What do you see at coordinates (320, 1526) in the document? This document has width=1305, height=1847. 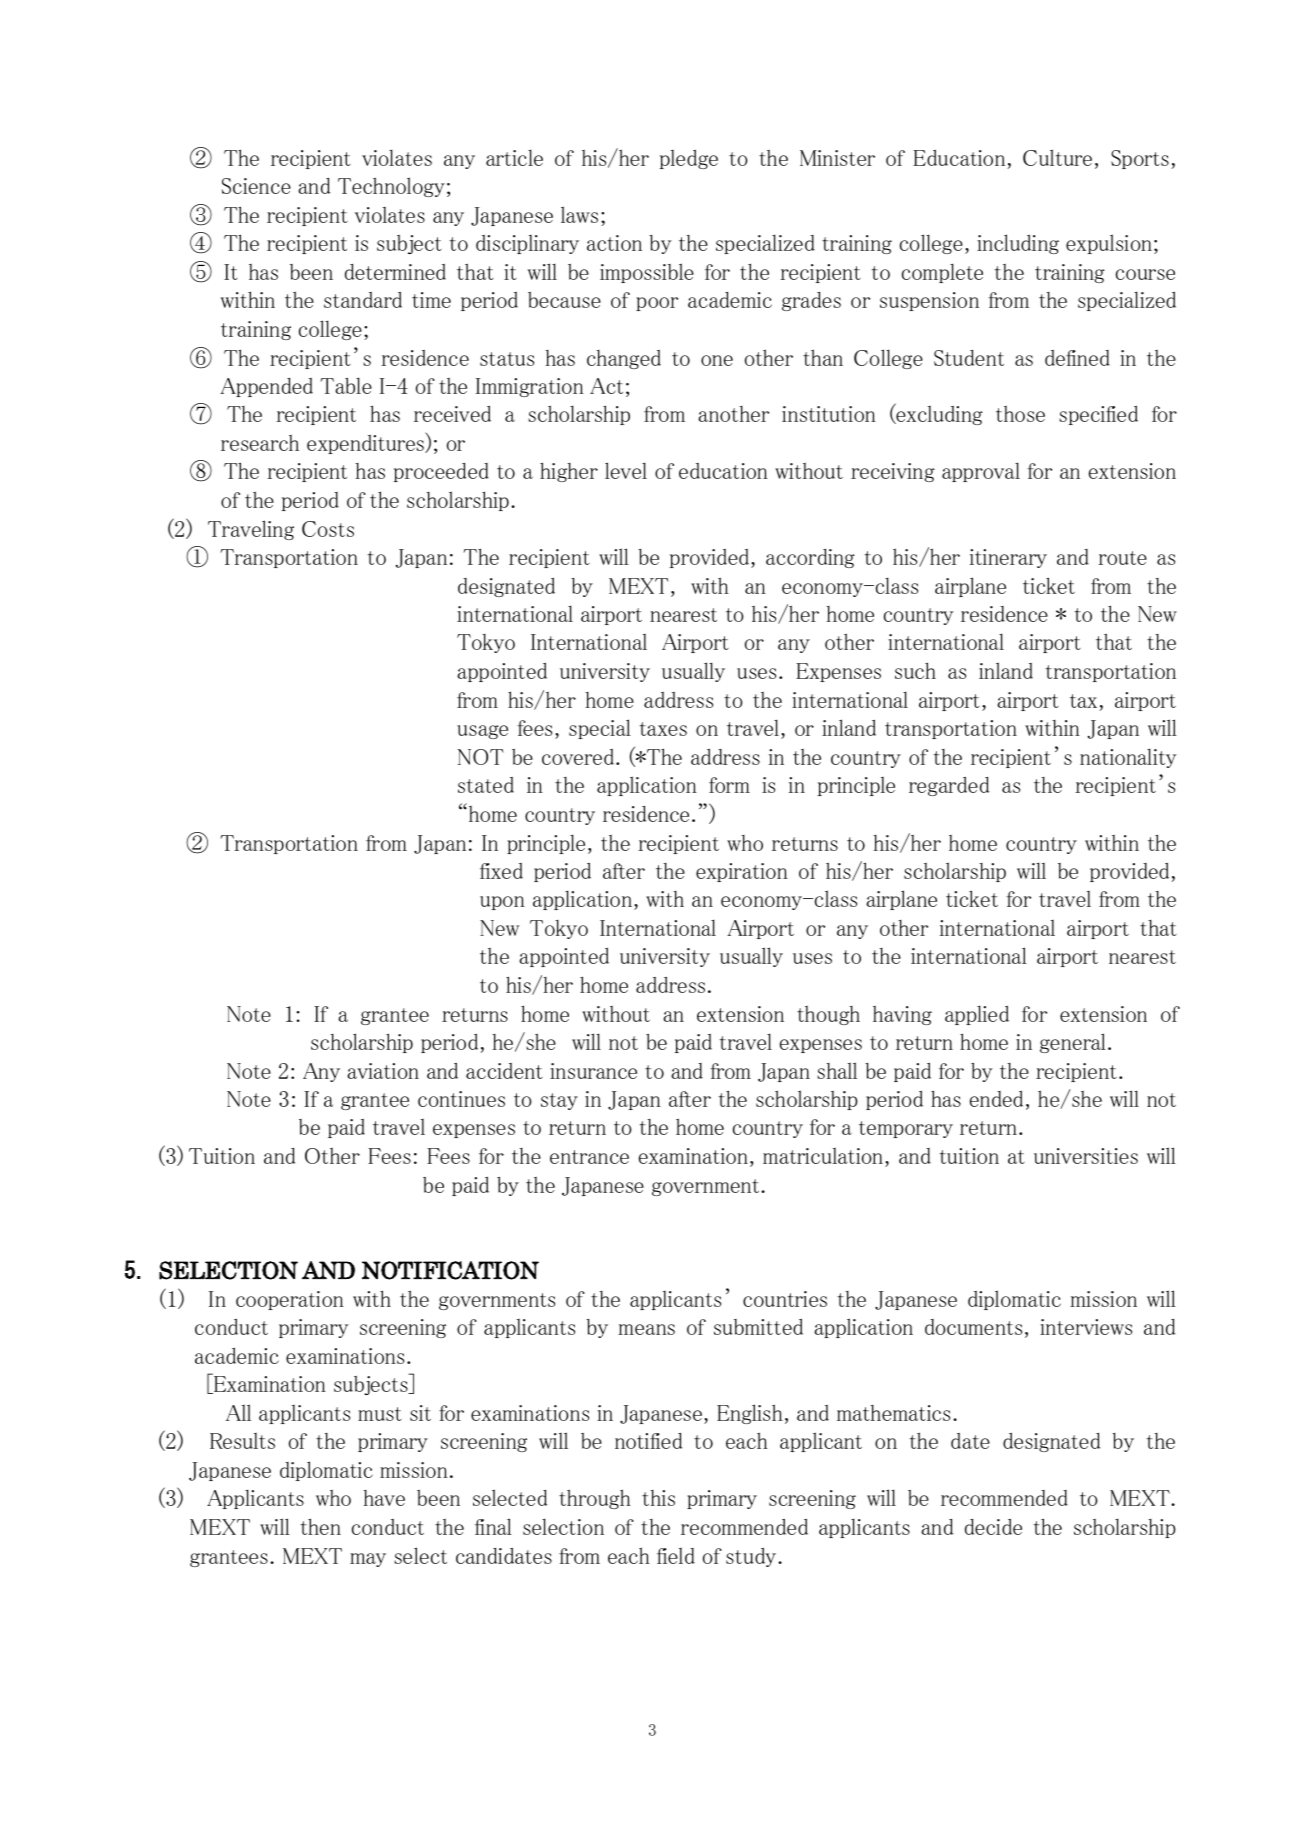 I see `then` at bounding box center [320, 1526].
